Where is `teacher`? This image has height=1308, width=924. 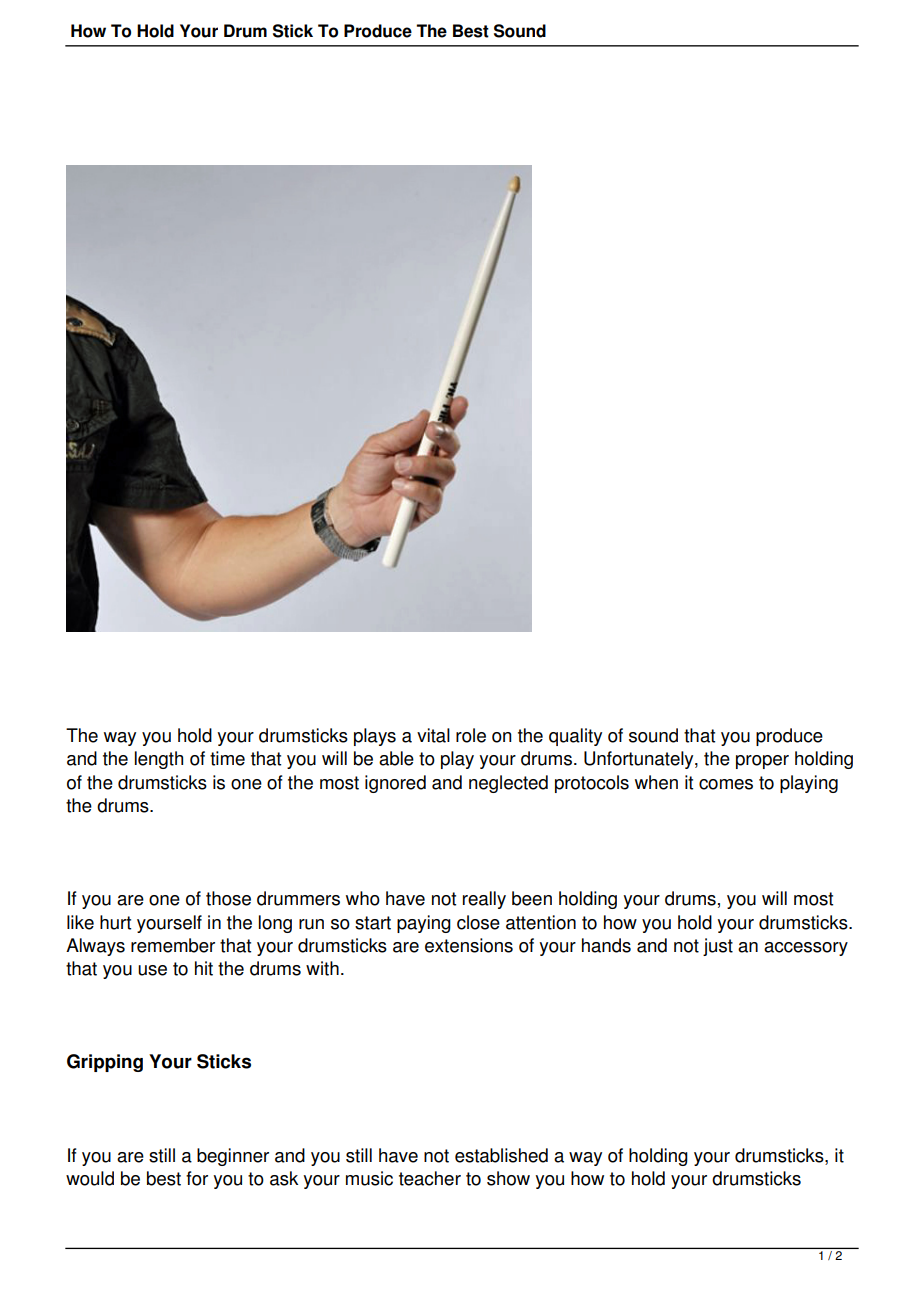 teacher is located at coordinates (430, 1178).
